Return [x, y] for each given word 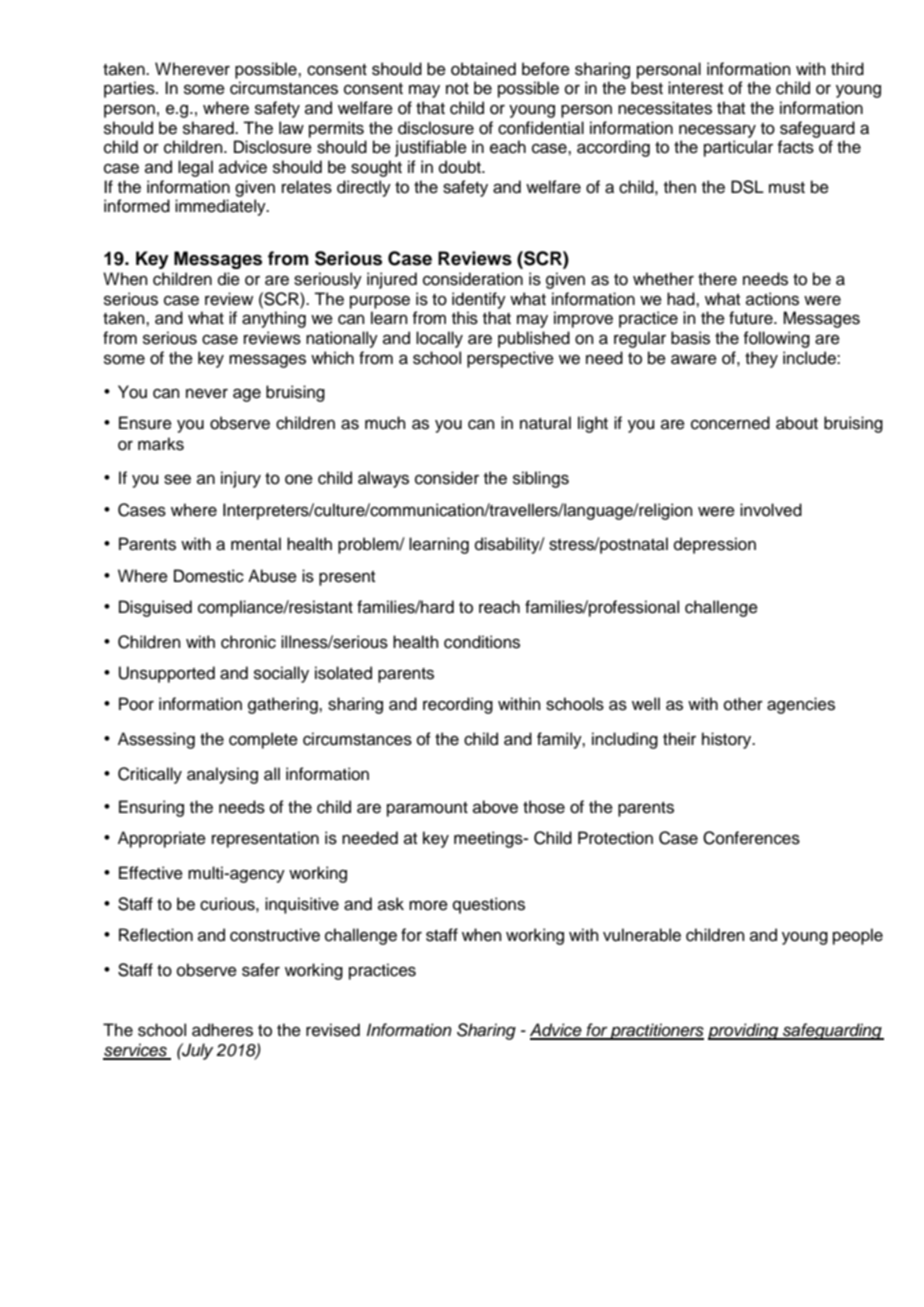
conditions [482, 642]
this [465, 318]
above [495, 807]
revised [333, 1030]
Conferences [751, 838]
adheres [222, 1030]
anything [274, 319]
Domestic [209, 576]
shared [209, 128]
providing [744, 1031]
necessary [717, 131]
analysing [222, 775]
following [777, 339]
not [457, 89]
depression [715, 545]
